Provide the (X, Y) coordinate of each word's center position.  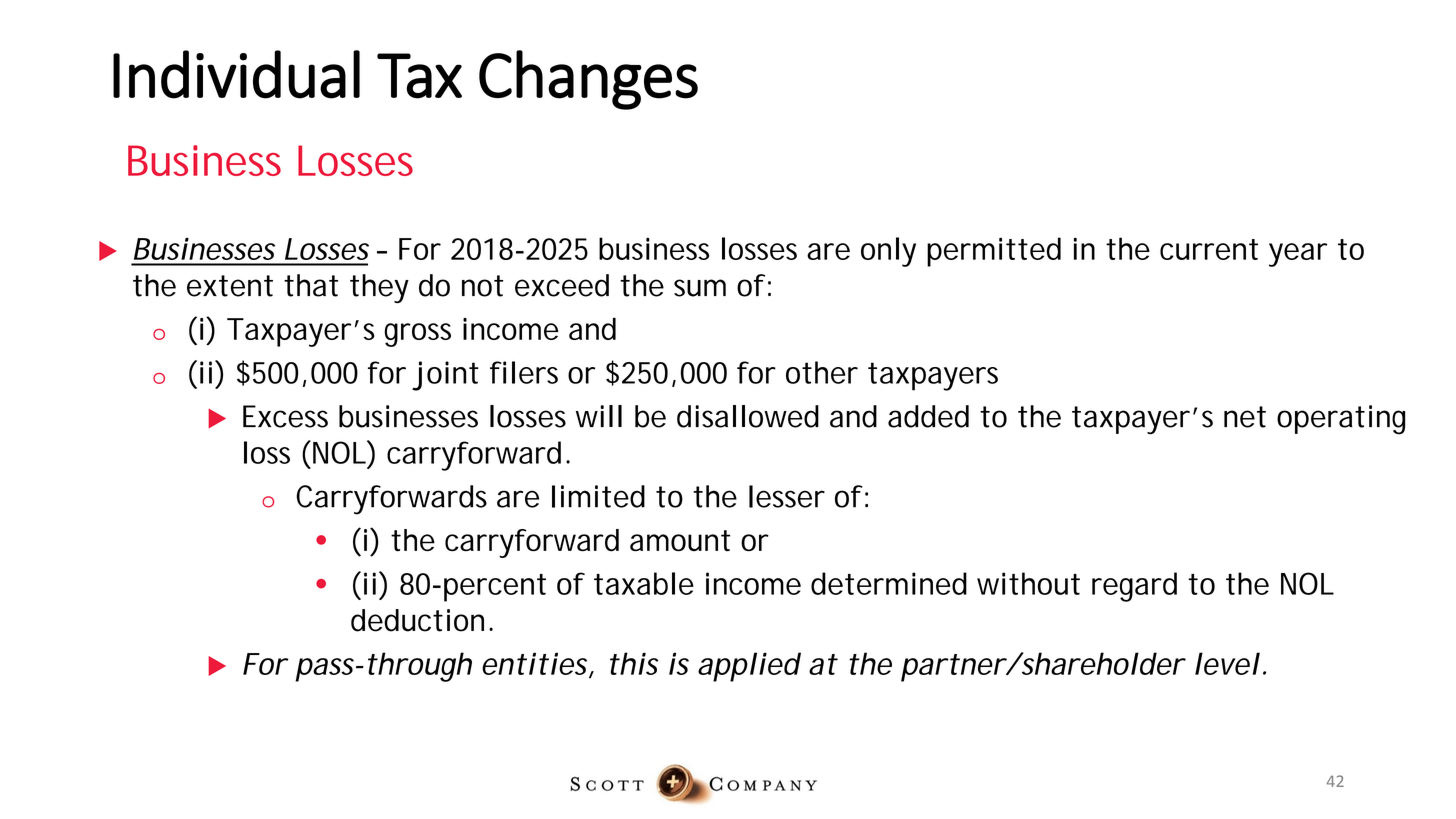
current (1209, 249)
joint (445, 376)
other (822, 372)
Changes (588, 80)
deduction (417, 620)
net (1245, 417)
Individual (236, 74)
